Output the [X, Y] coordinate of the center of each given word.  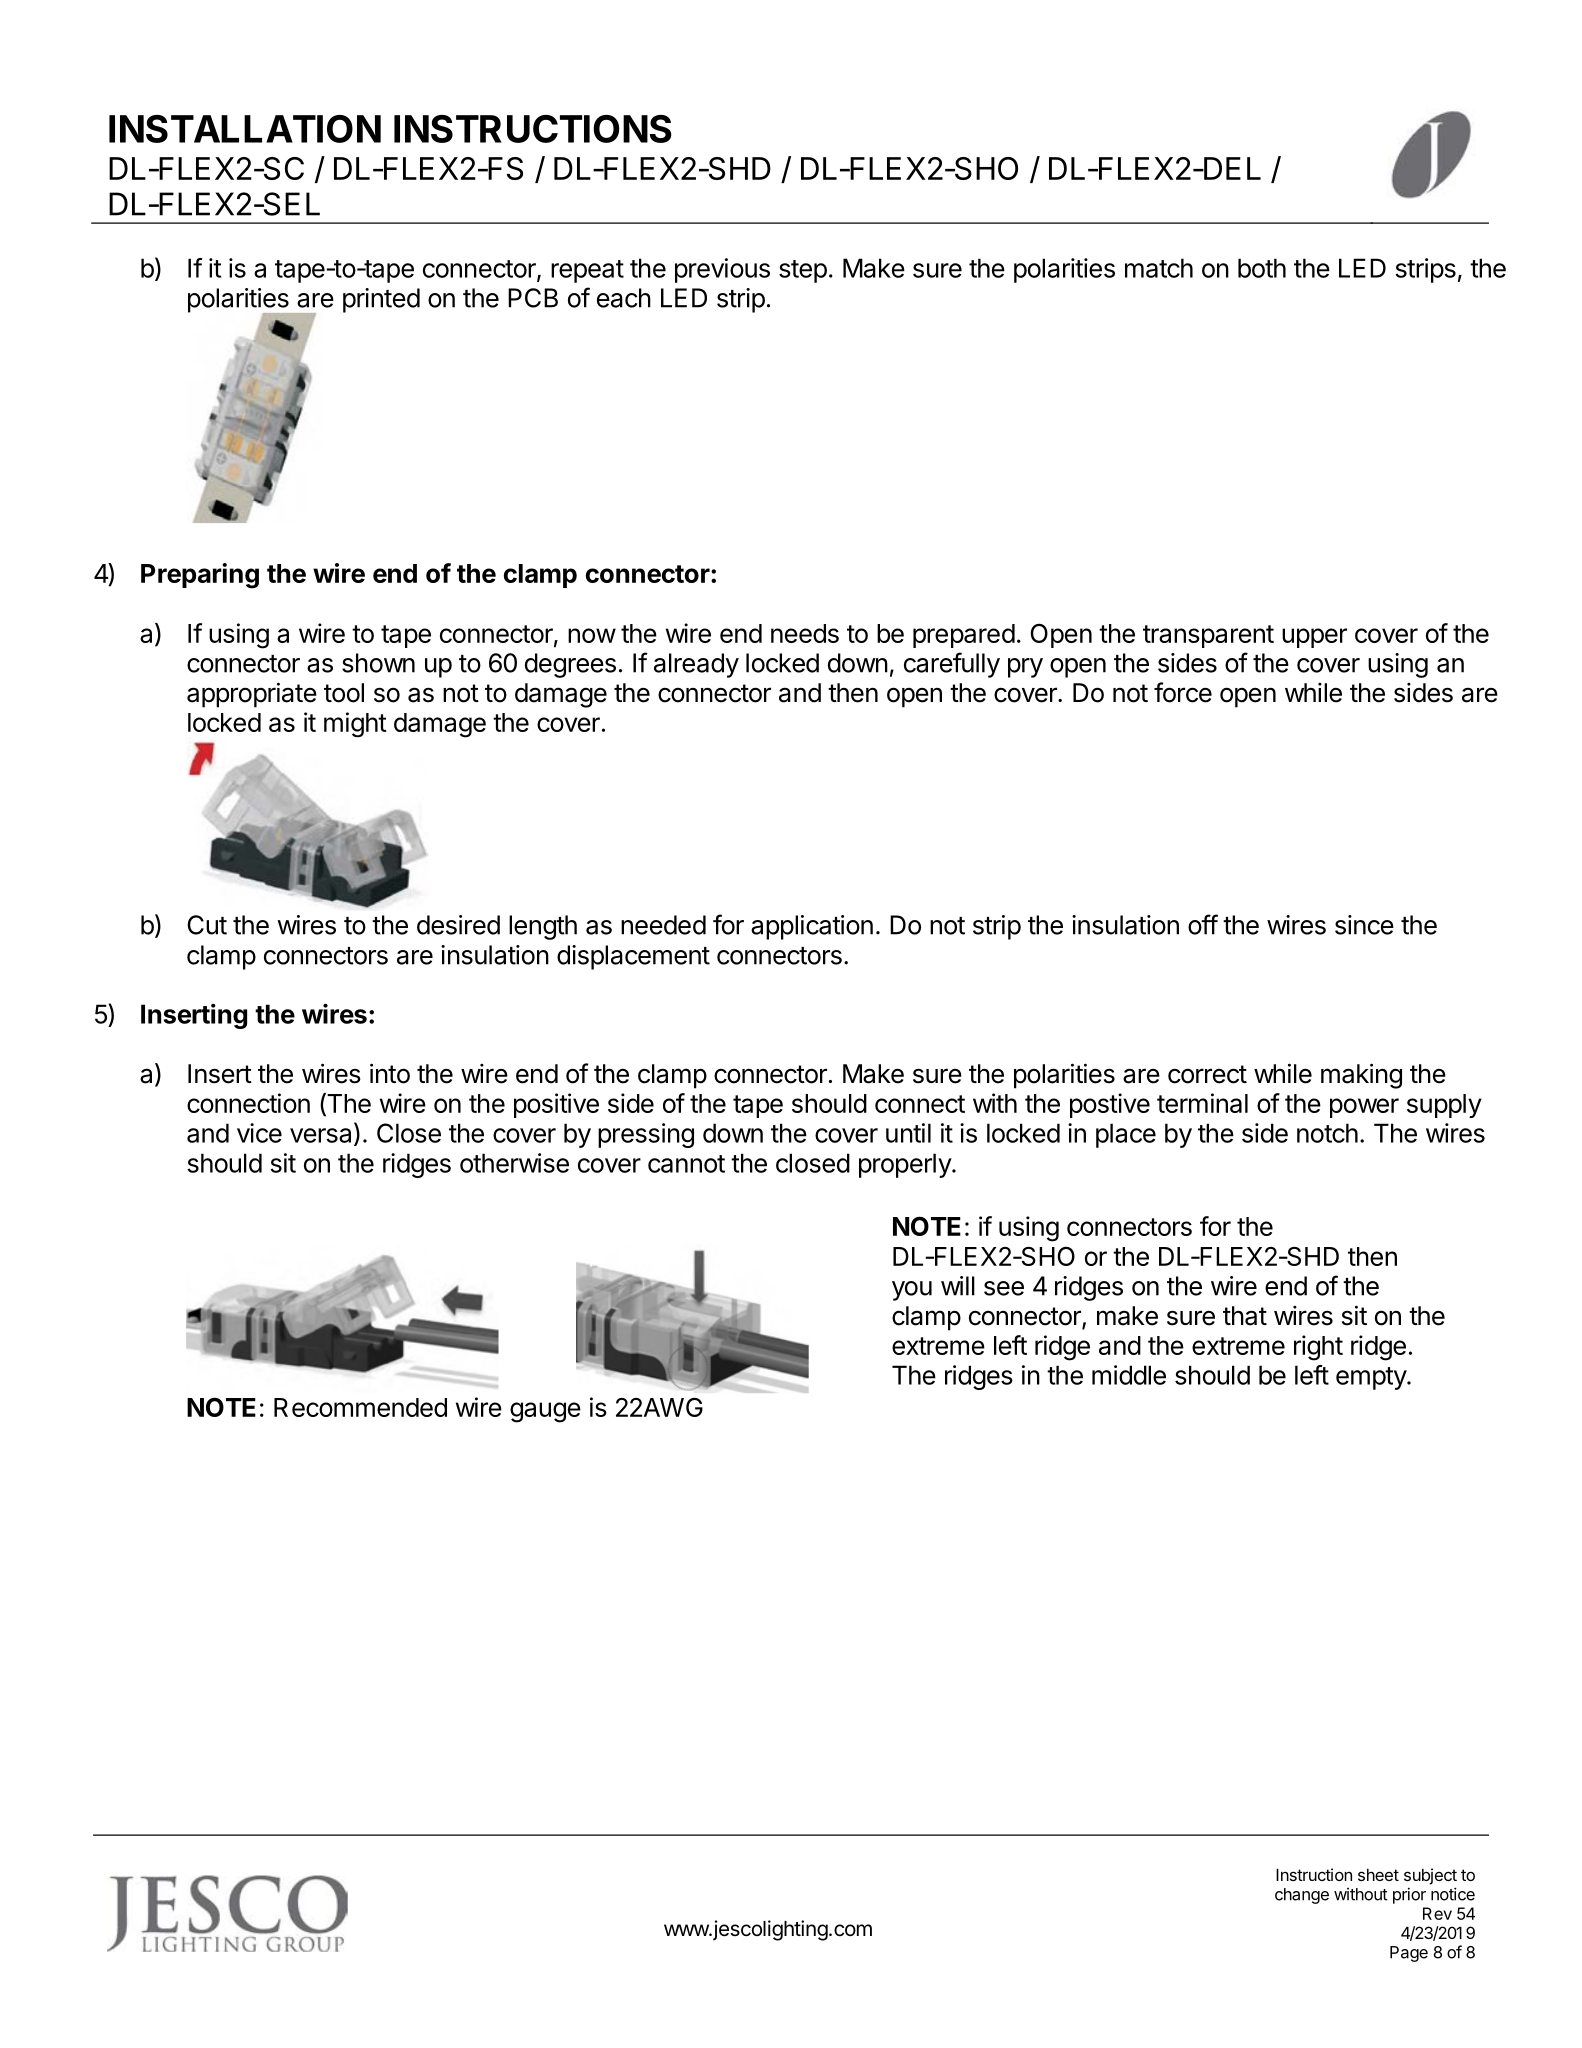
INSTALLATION [245, 129]
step [803, 271]
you [912, 1291]
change [1302, 1896]
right [1318, 1348]
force [1183, 692]
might [355, 724]
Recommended [360, 1407]
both [1262, 268]
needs [805, 633]
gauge [545, 1412]
